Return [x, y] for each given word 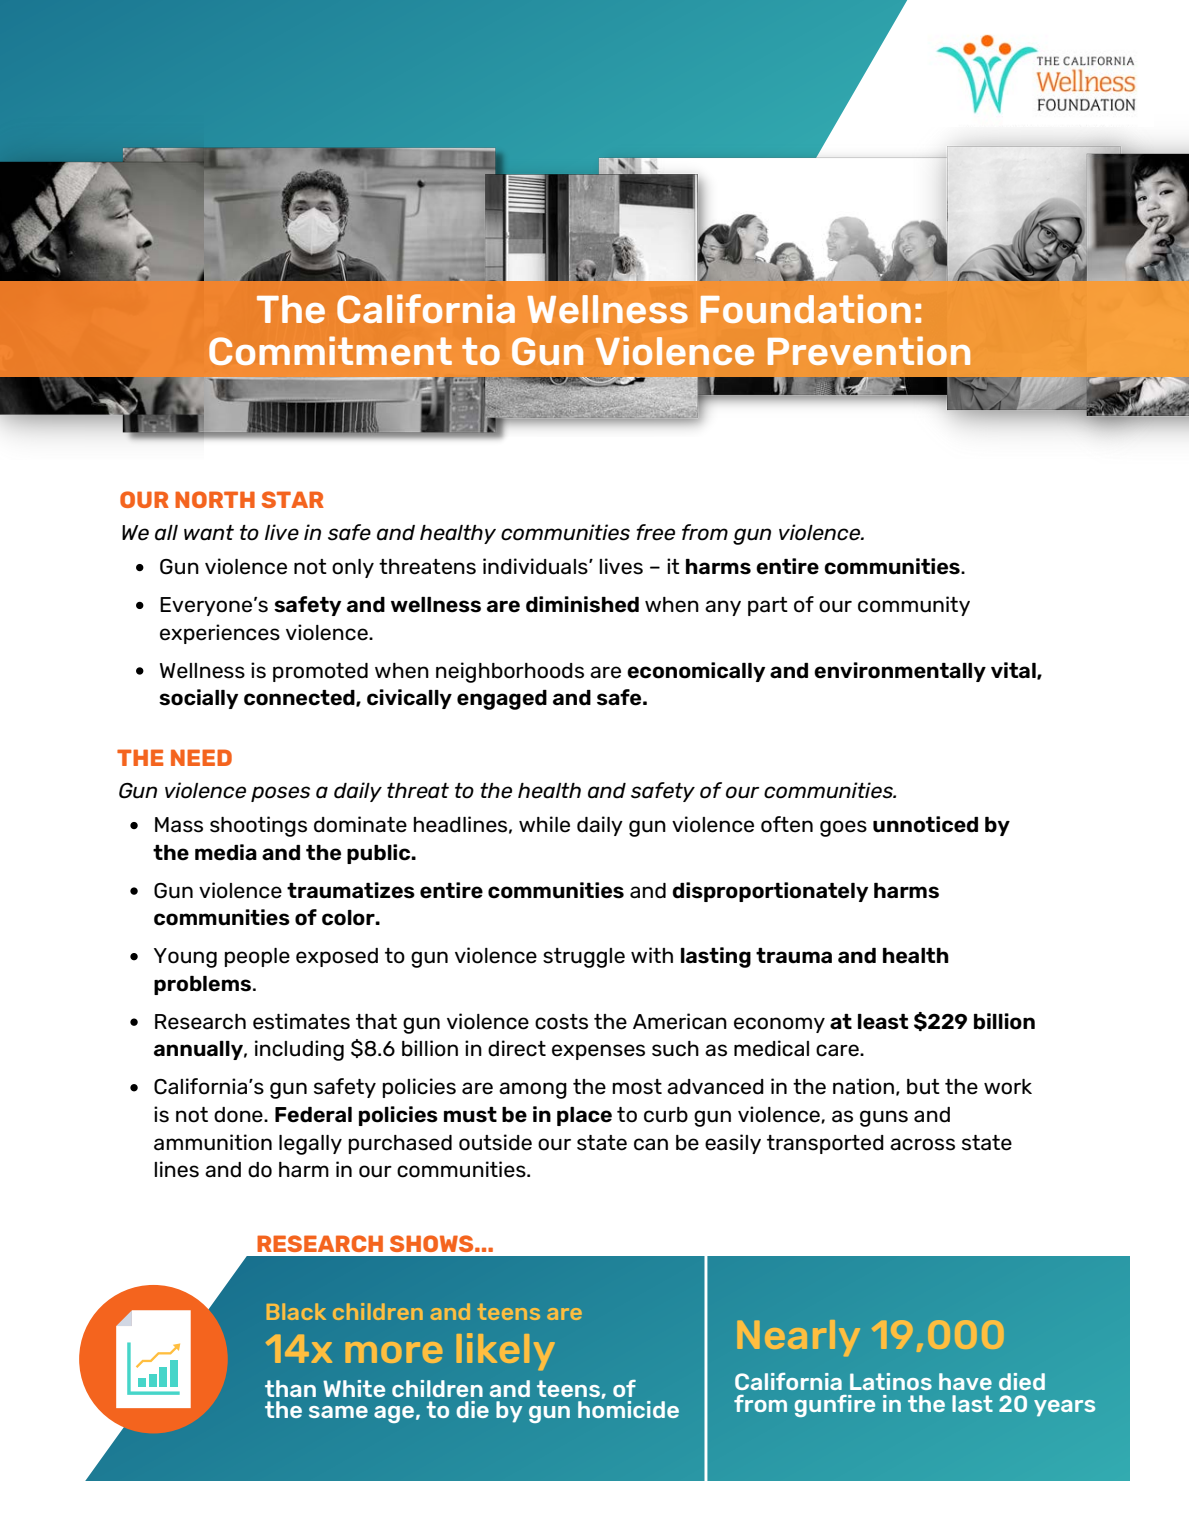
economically [696, 672]
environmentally [900, 672]
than [290, 1388]
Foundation [806, 308]
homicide [628, 1409]
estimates [301, 1021]
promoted [320, 672]
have [965, 1381]
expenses [598, 1052]
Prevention [869, 350]
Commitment [330, 350]
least [883, 1022]
